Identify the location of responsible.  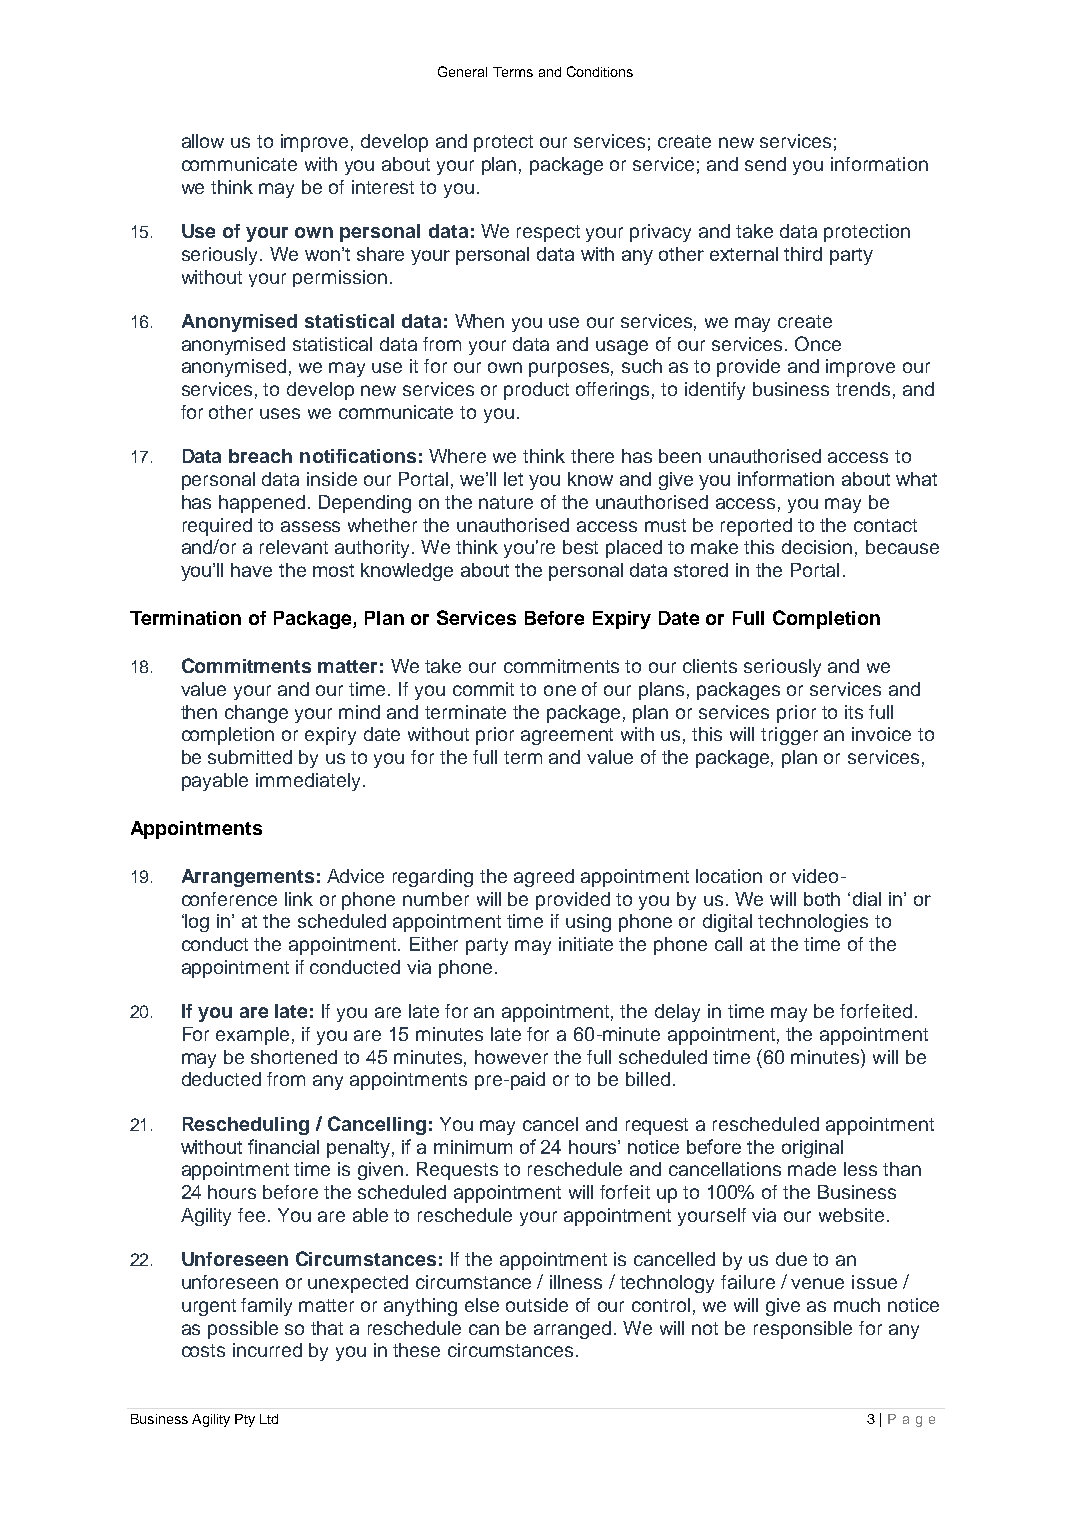
(803, 1330).
